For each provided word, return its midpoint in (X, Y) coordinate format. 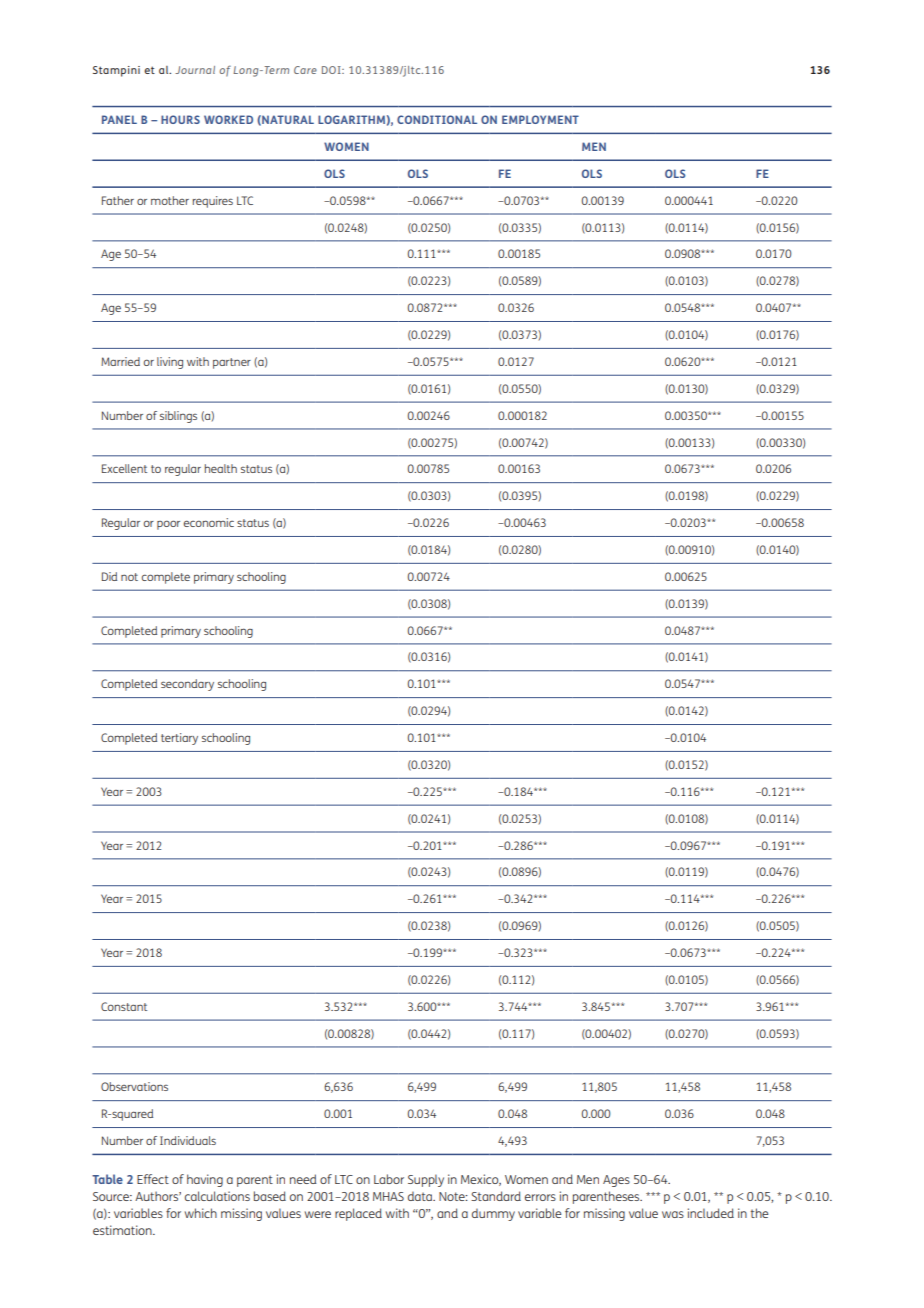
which (201, 1213)
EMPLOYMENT (540, 119)
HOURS (180, 119)
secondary (187, 685)
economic (209, 522)
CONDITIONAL (437, 119)
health (221, 468)
